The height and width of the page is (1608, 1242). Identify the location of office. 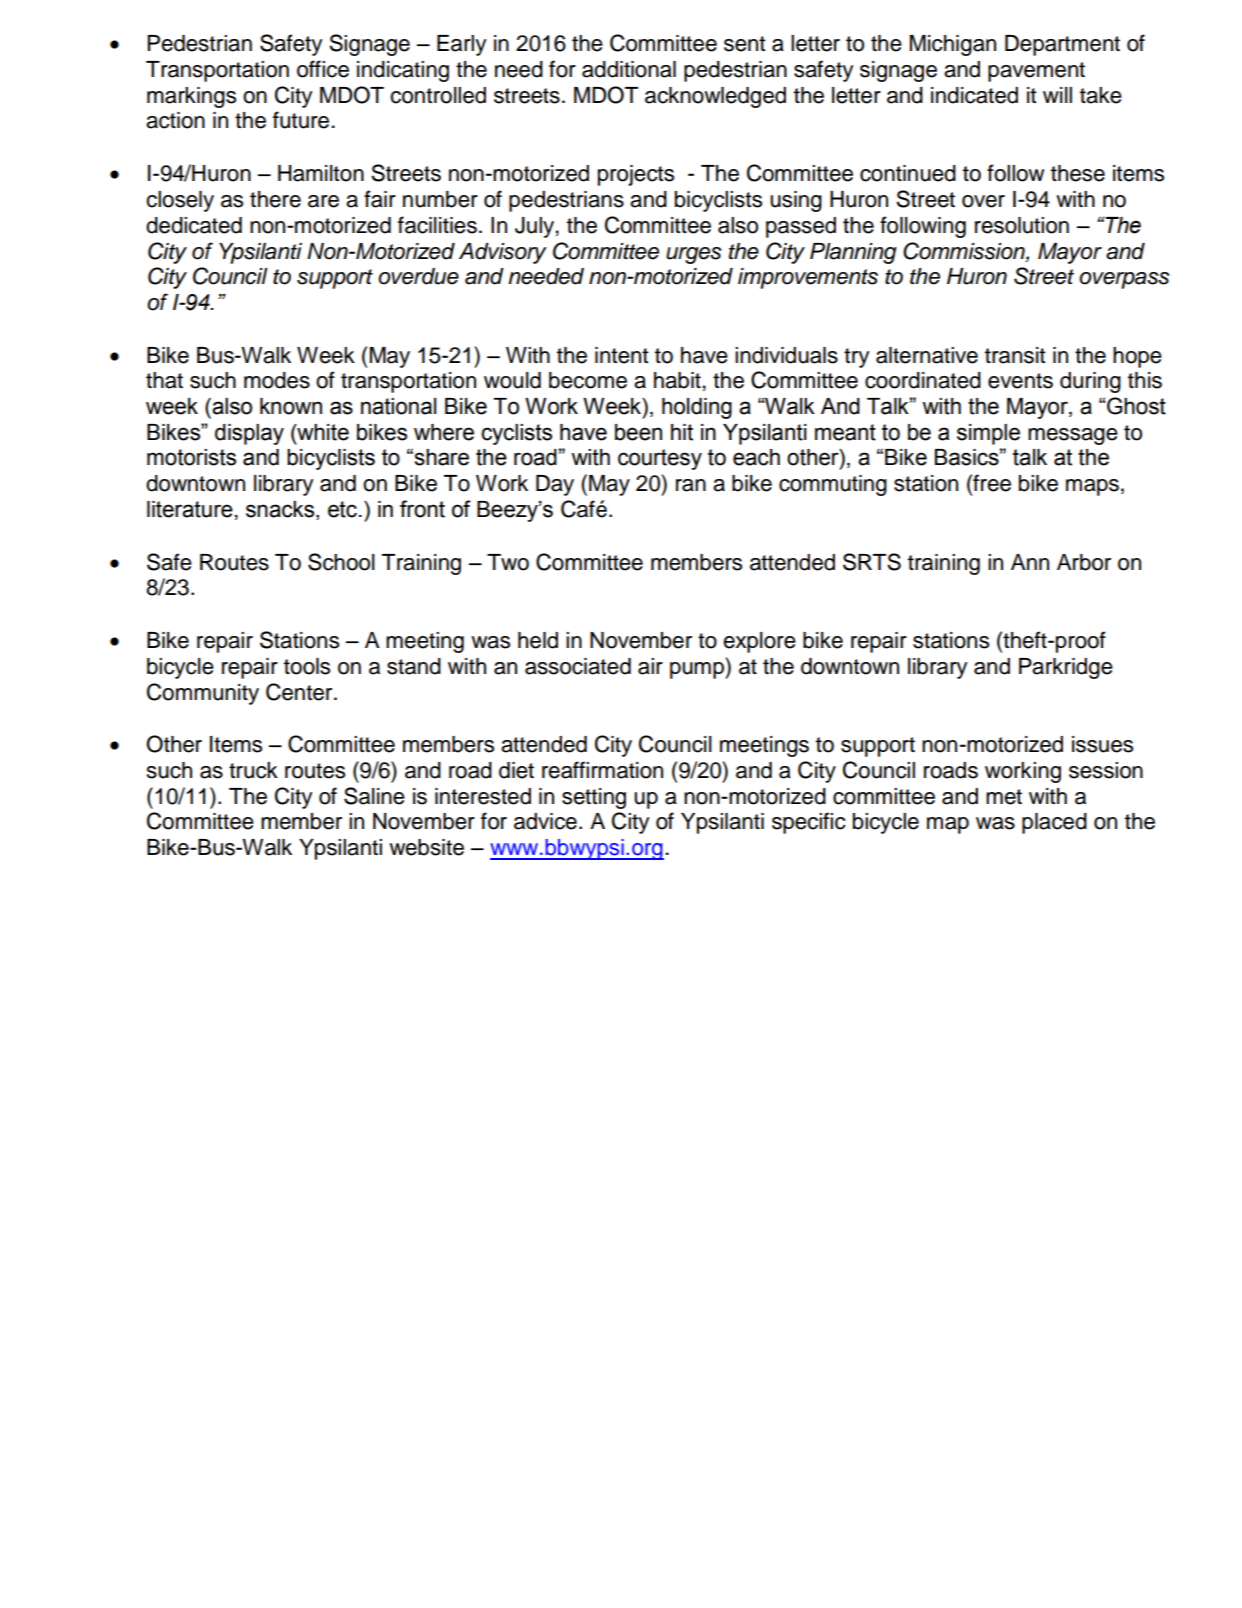
(323, 69).
